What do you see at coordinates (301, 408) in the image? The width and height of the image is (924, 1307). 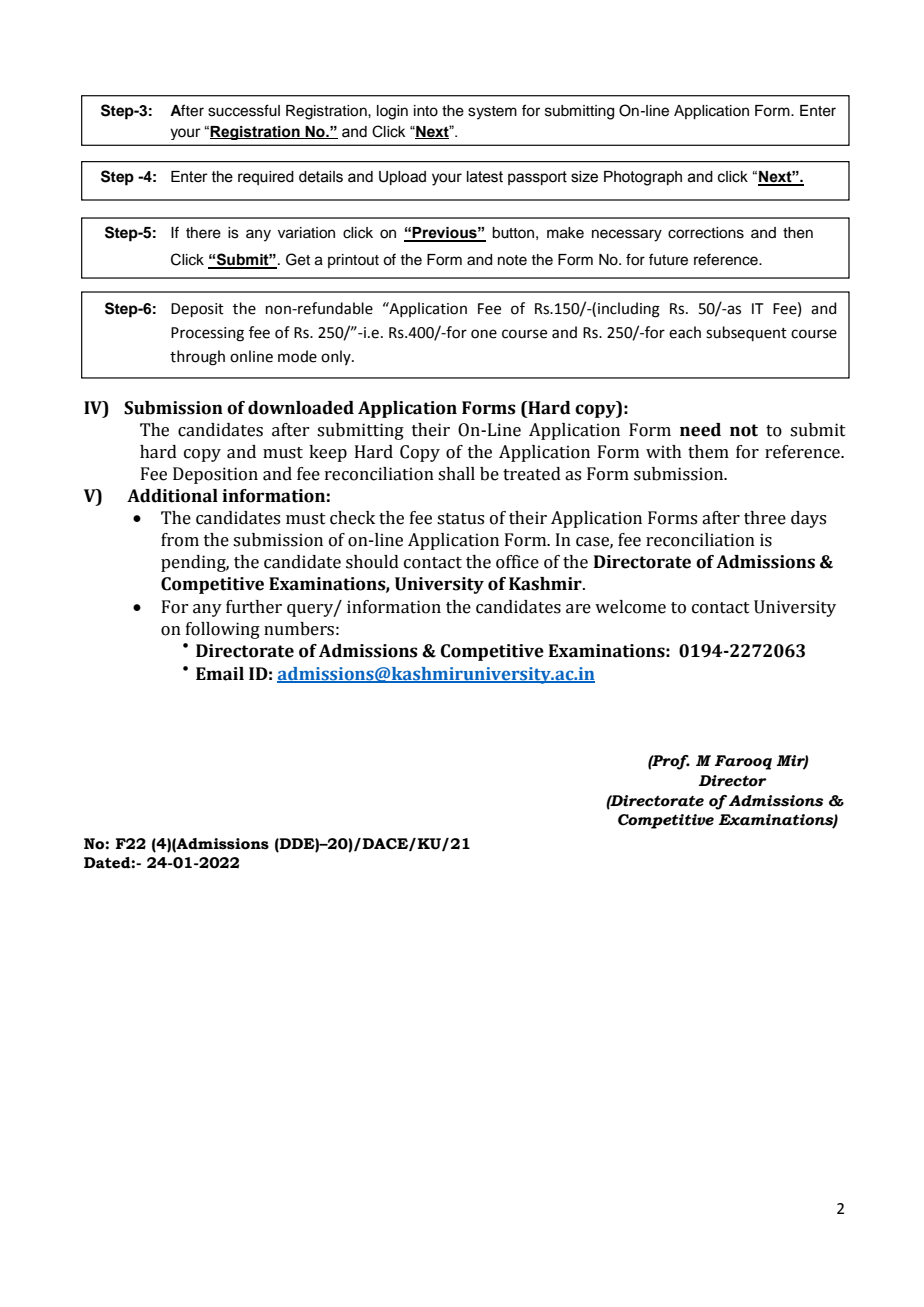 I see `downloaded` at bounding box center [301, 408].
